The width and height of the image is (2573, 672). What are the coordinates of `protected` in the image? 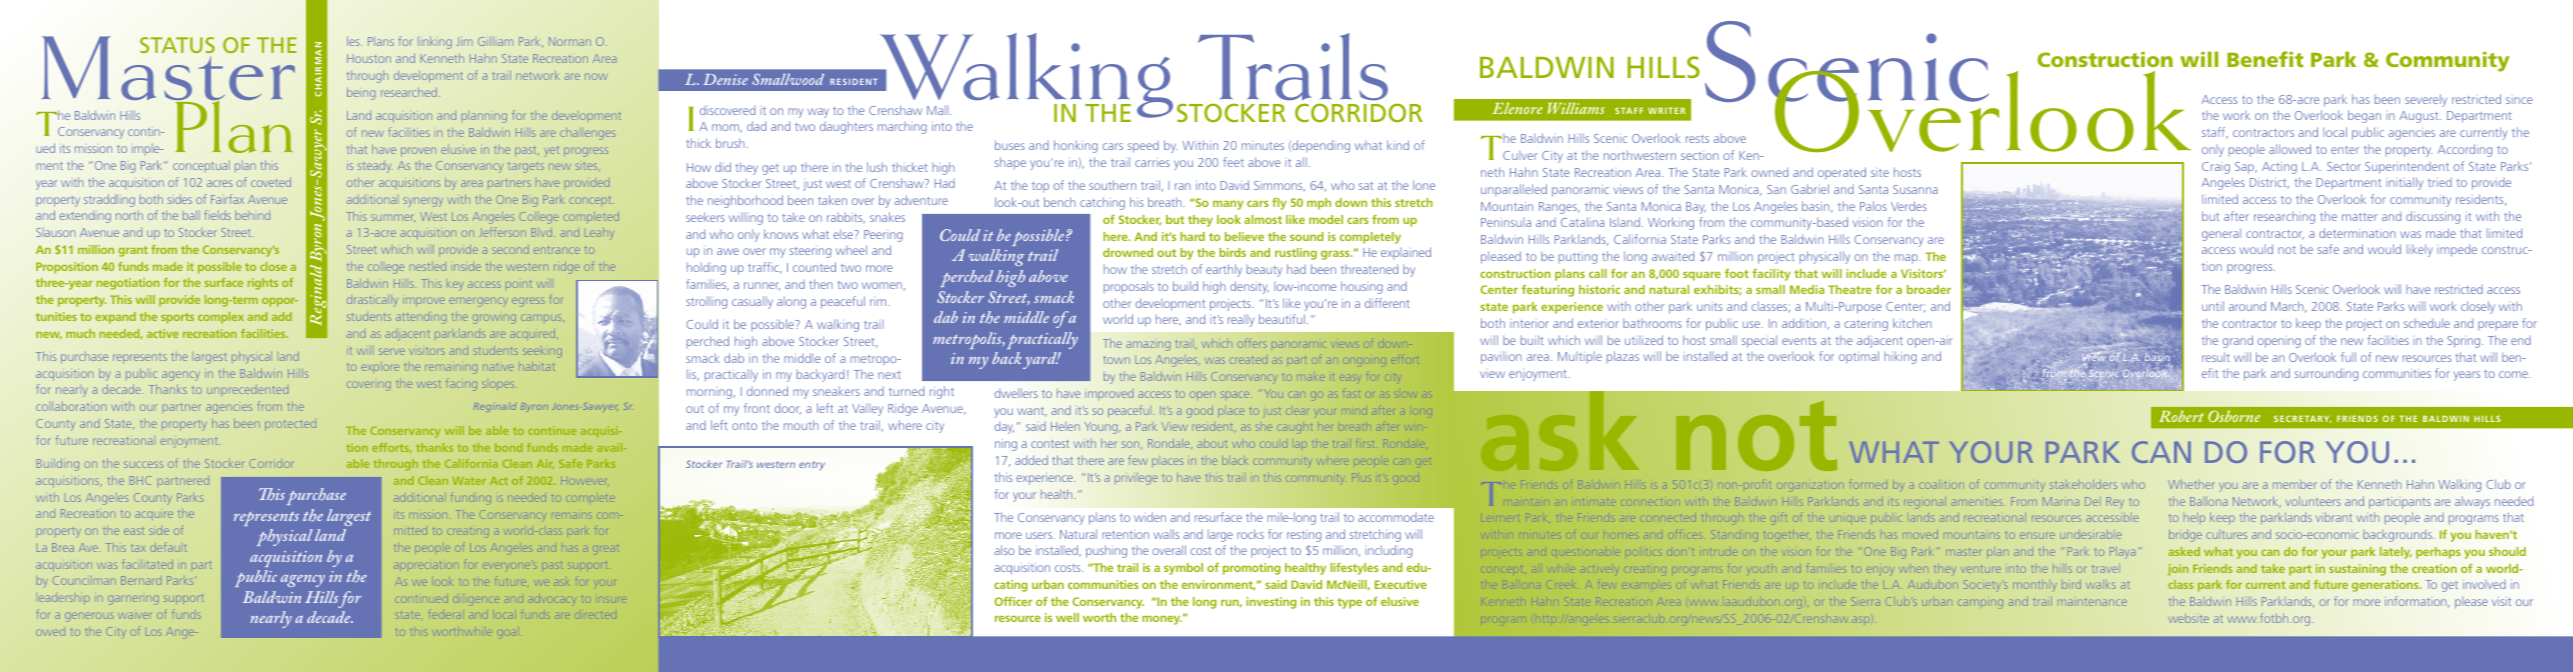 It's located at (290, 425).
